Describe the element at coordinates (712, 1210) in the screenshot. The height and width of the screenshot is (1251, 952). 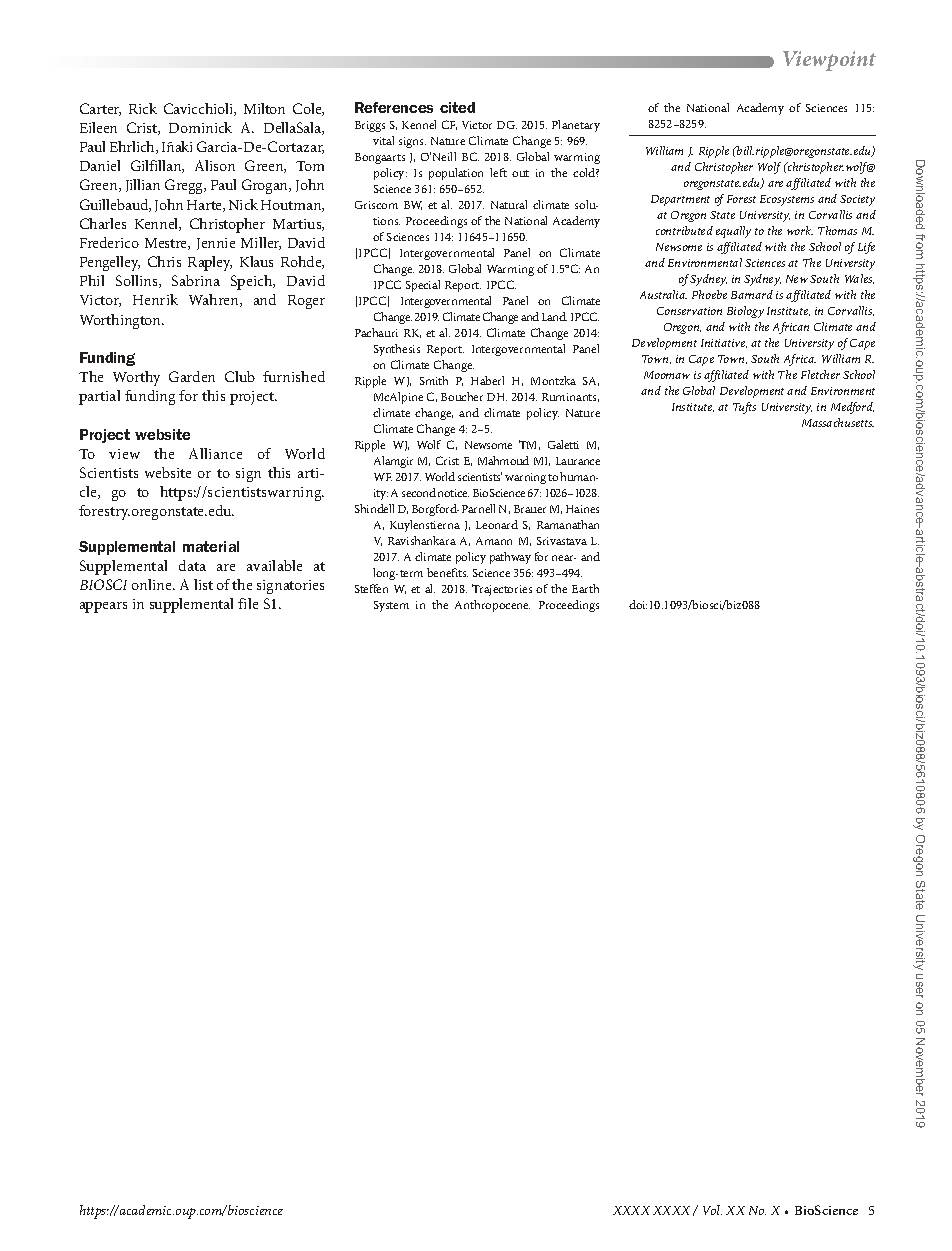
I see `Vol` at that location.
